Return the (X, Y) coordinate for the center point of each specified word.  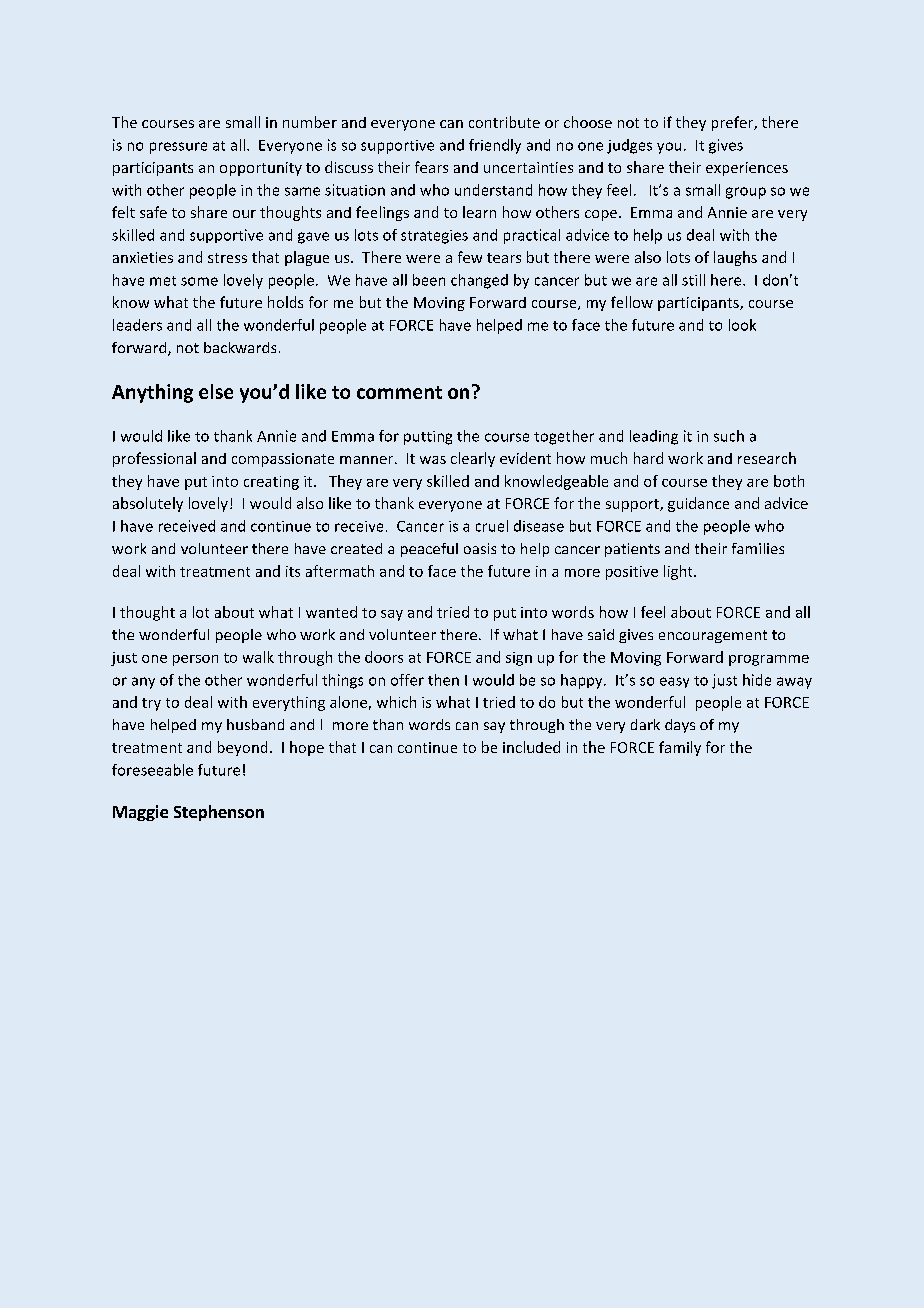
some (199, 281)
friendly (495, 146)
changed (479, 281)
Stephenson (219, 813)
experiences (747, 169)
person (195, 660)
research (767, 458)
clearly (473, 459)
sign (519, 659)
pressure (178, 148)
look (742, 325)
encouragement (713, 636)
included (531, 747)
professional (154, 459)
